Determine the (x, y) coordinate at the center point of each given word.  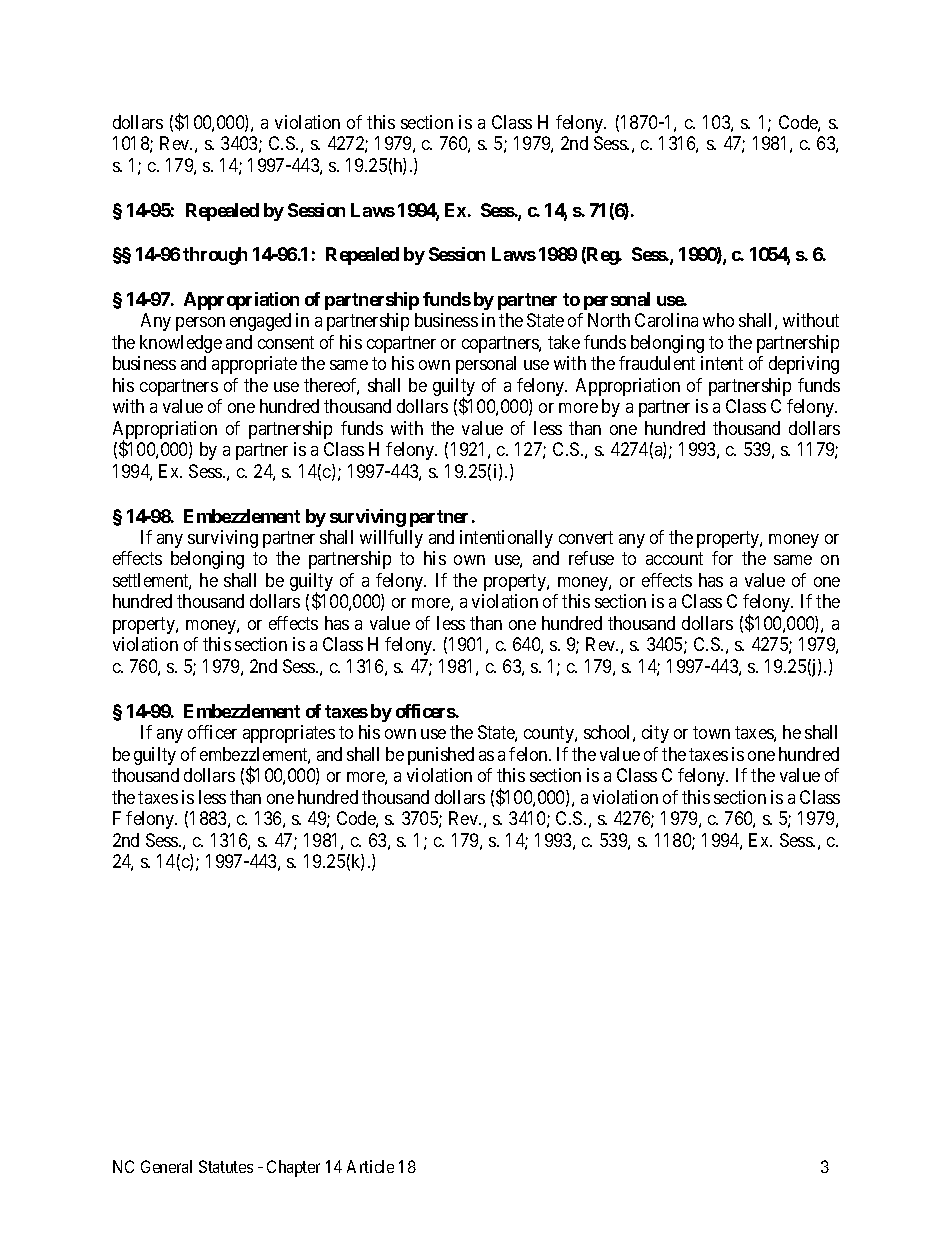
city (655, 734)
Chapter (293, 1168)
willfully (391, 539)
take (564, 342)
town (711, 732)
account (674, 559)
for (722, 558)
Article (370, 1166)
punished (441, 756)
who (718, 320)
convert (586, 537)
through (215, 256)
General (166, 1166)
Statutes (226, 1166)
